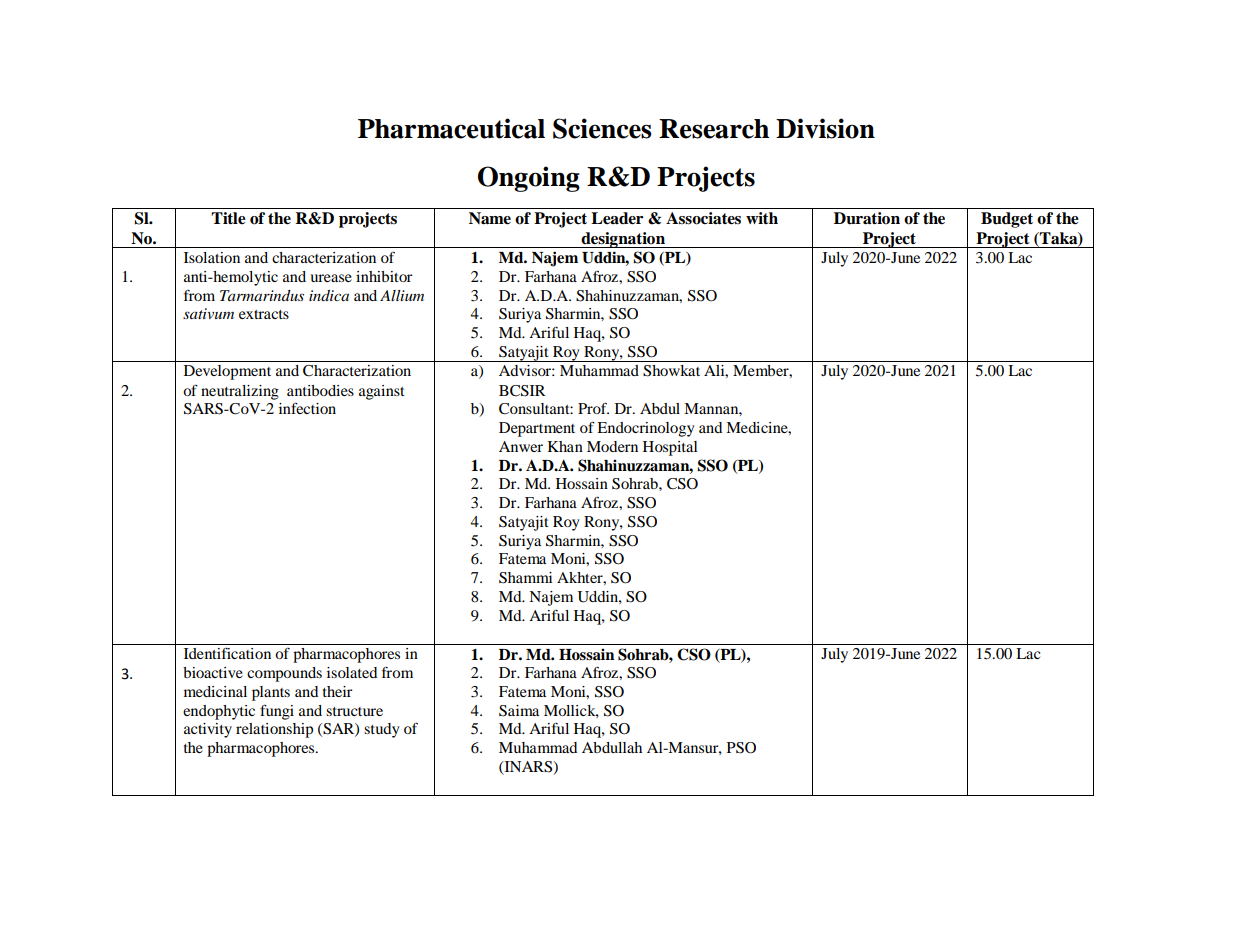 Image resolution: width=1233 pixels, height=952 pixels. Describe the element at coordinates (623, 240) in the image. I see `designation` at that location.
